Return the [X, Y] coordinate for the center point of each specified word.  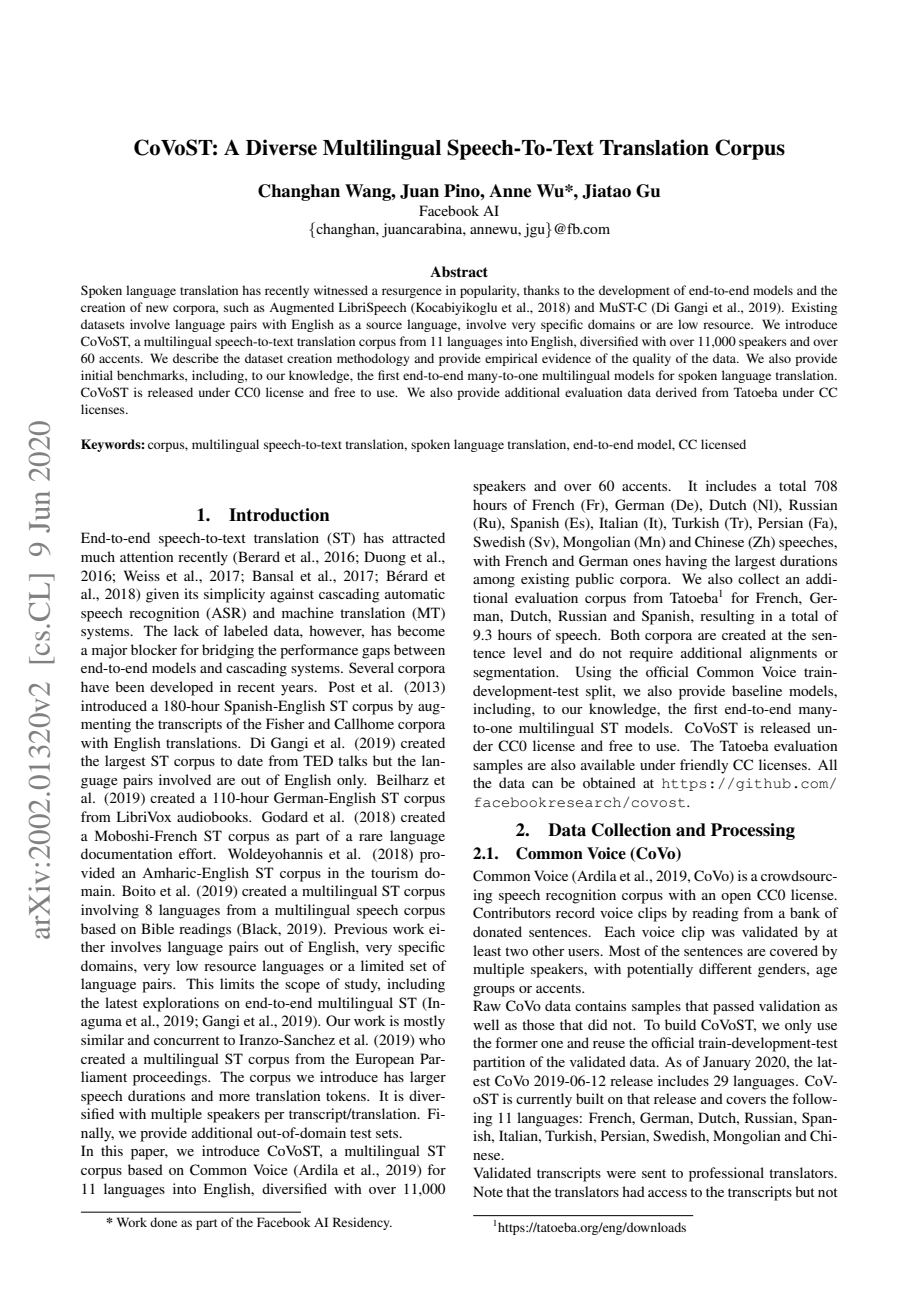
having [686, 562]
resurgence [412, 293]
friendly [704, 766]
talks [352, 760]
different [725, 968]
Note [488, 1191]
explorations [181, 1004]
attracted [418, 537]
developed [181, 688]
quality [652, 359]
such [236, 307]
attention [146, 556]
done [163, 1222]
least [487, 950]
